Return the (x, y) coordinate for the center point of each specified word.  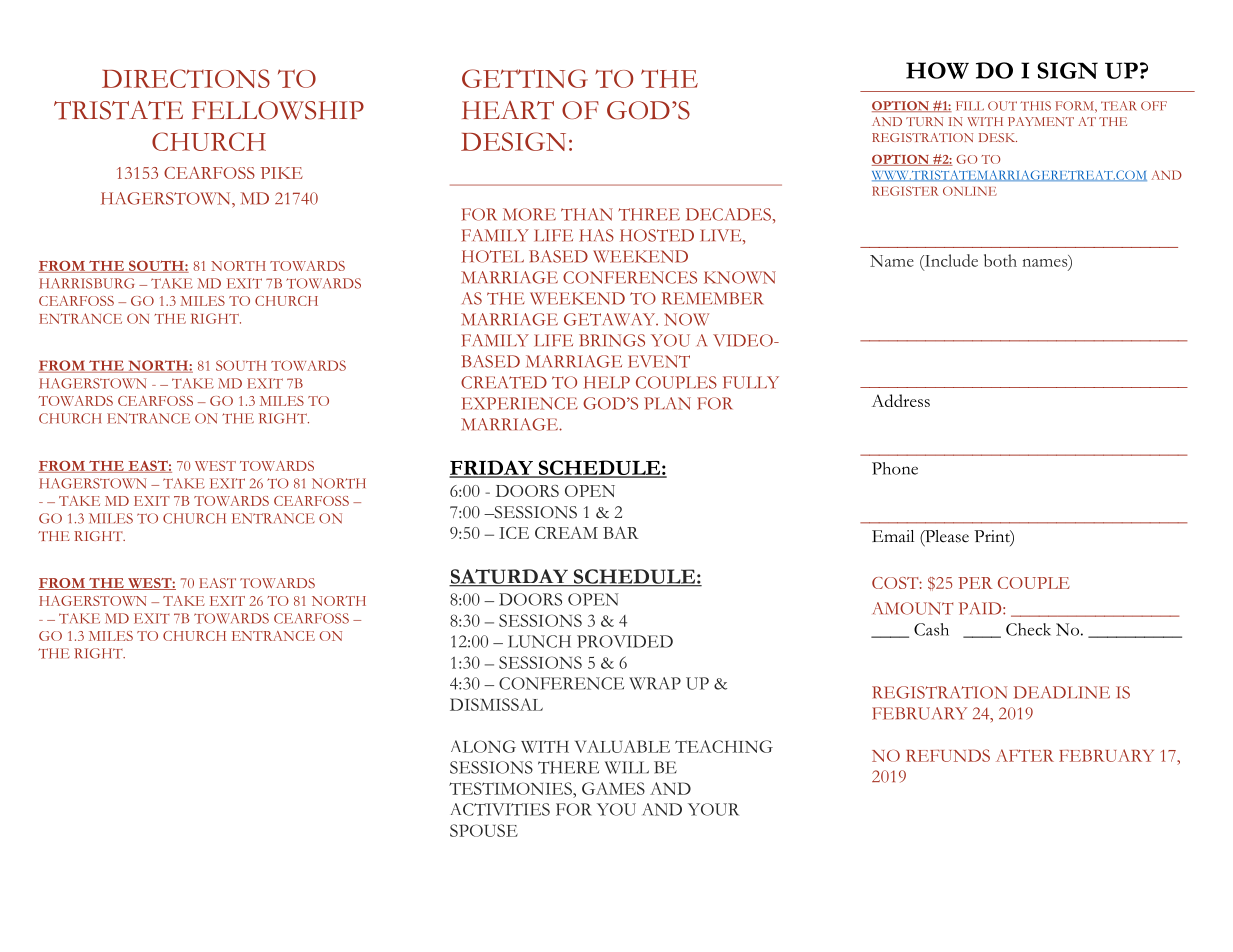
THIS (1035, 106)
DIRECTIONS (186, 78)
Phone (895, 468)
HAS (596, 235)
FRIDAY (492, 468)
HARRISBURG (86, 283)
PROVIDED (625, 641)
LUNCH (539, 641)
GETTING (525, 78)
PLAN (667, 403)
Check (1028, 629)
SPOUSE (484, 830)
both (1000, 260)
